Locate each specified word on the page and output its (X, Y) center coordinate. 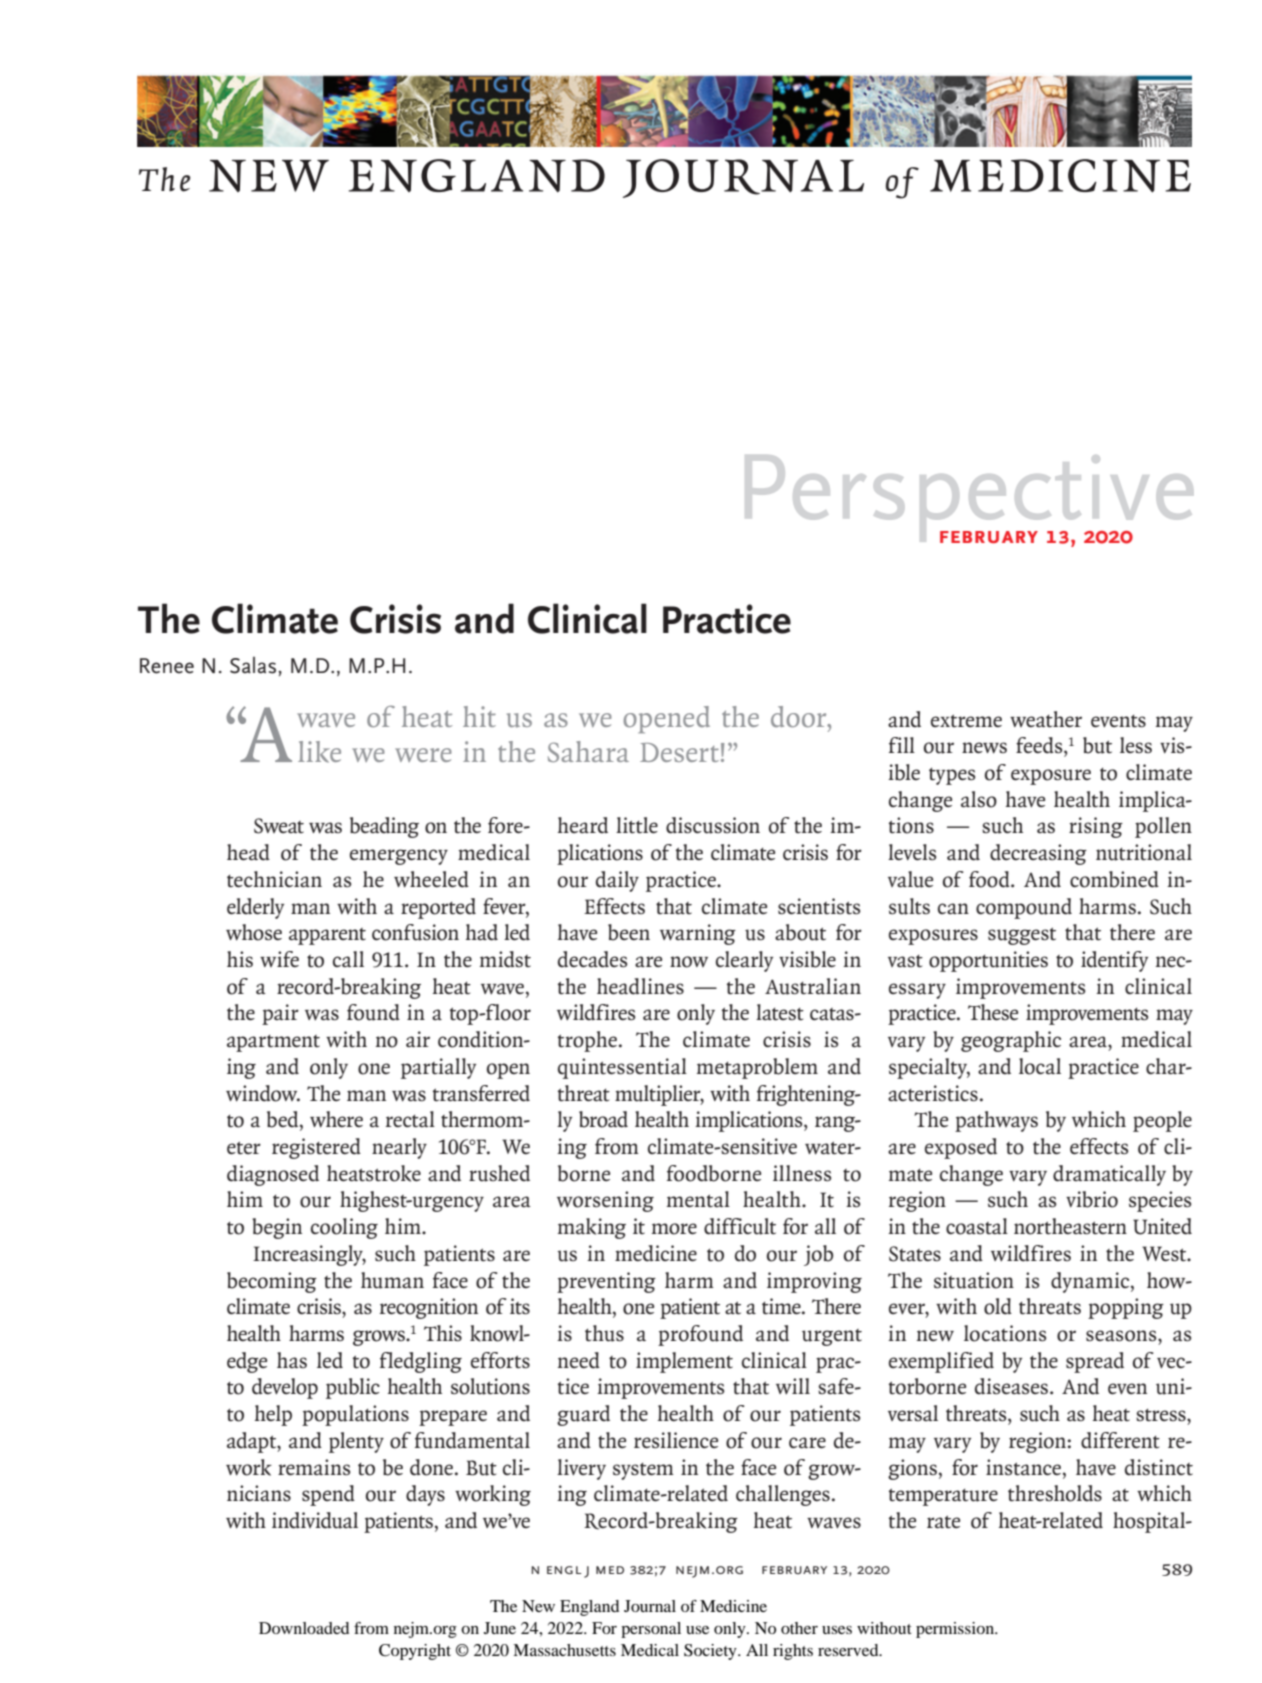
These (993, 1012)
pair (280, 1014)
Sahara (588, 751)
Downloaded (304, 1628)
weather (1046, 719)
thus (604, 1333)
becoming (272, 1282)
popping (1126, 1308)
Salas (254, 665)
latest (780, 1012)
